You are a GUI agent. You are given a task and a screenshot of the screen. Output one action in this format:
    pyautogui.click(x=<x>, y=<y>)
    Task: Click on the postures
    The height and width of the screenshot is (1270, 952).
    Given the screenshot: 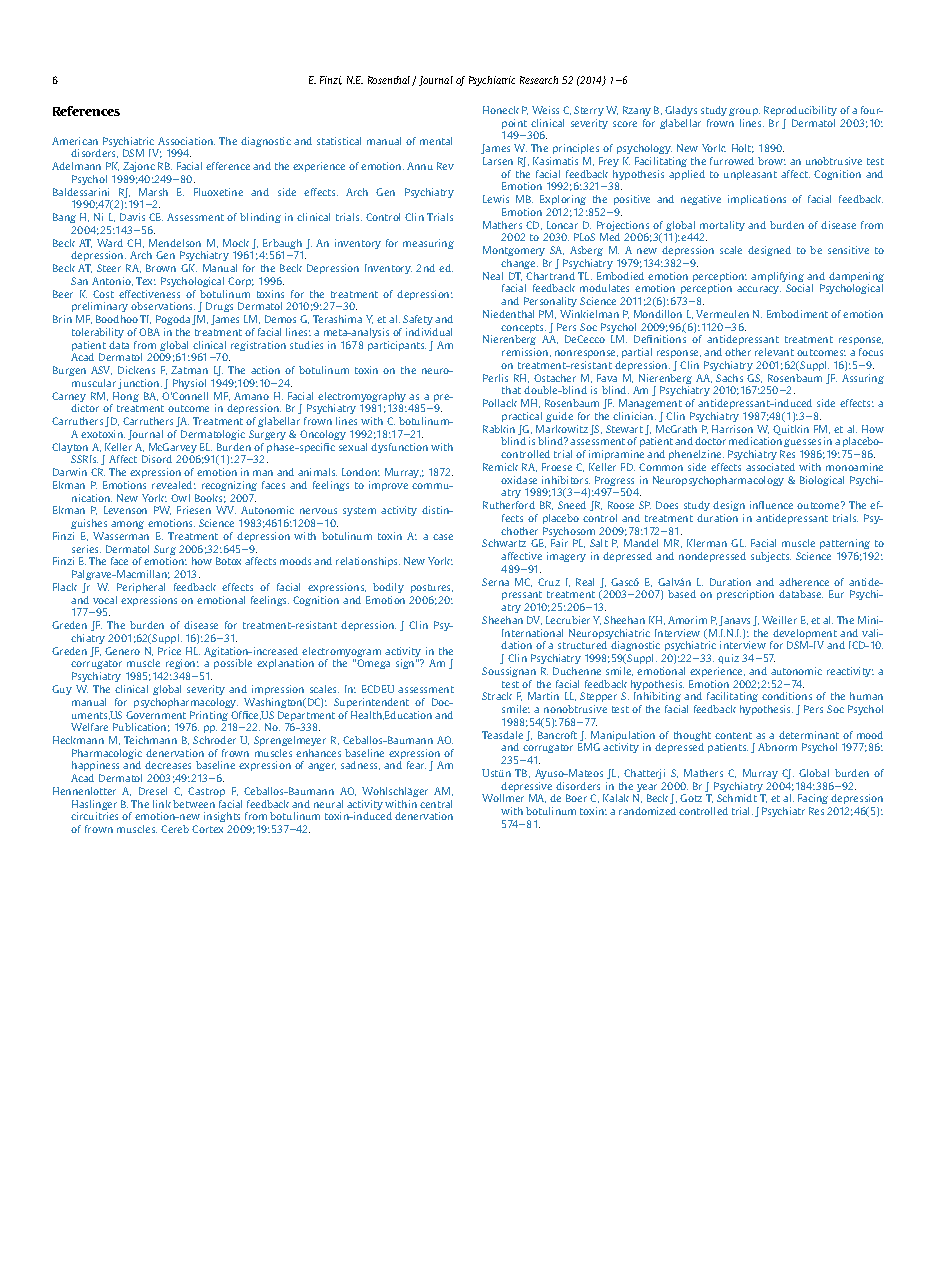 What is the action you would take?
    pyautogui.click(x=432, y=588)
